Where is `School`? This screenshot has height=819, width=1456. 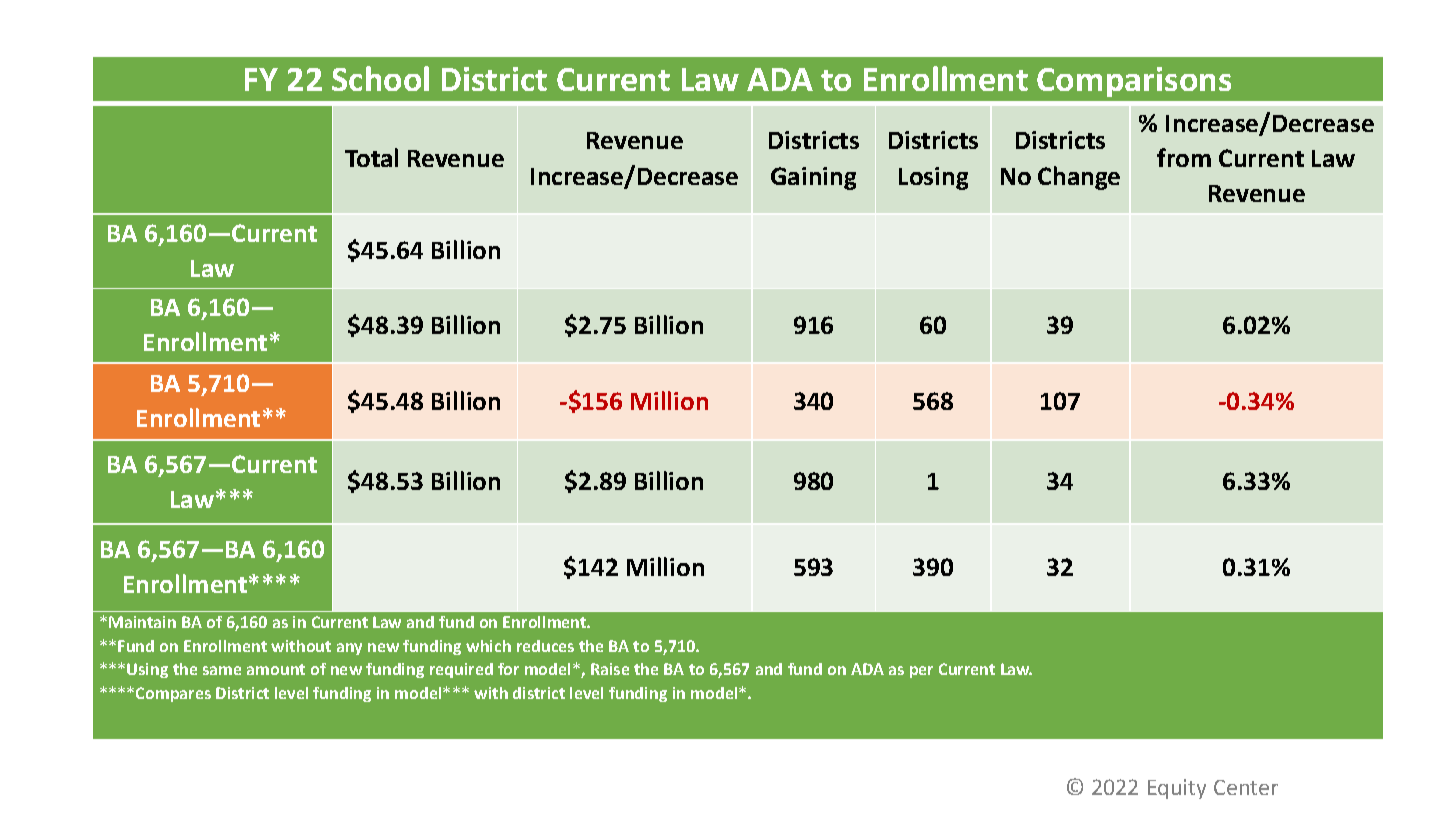 School is located at coordinates (380, 78).
